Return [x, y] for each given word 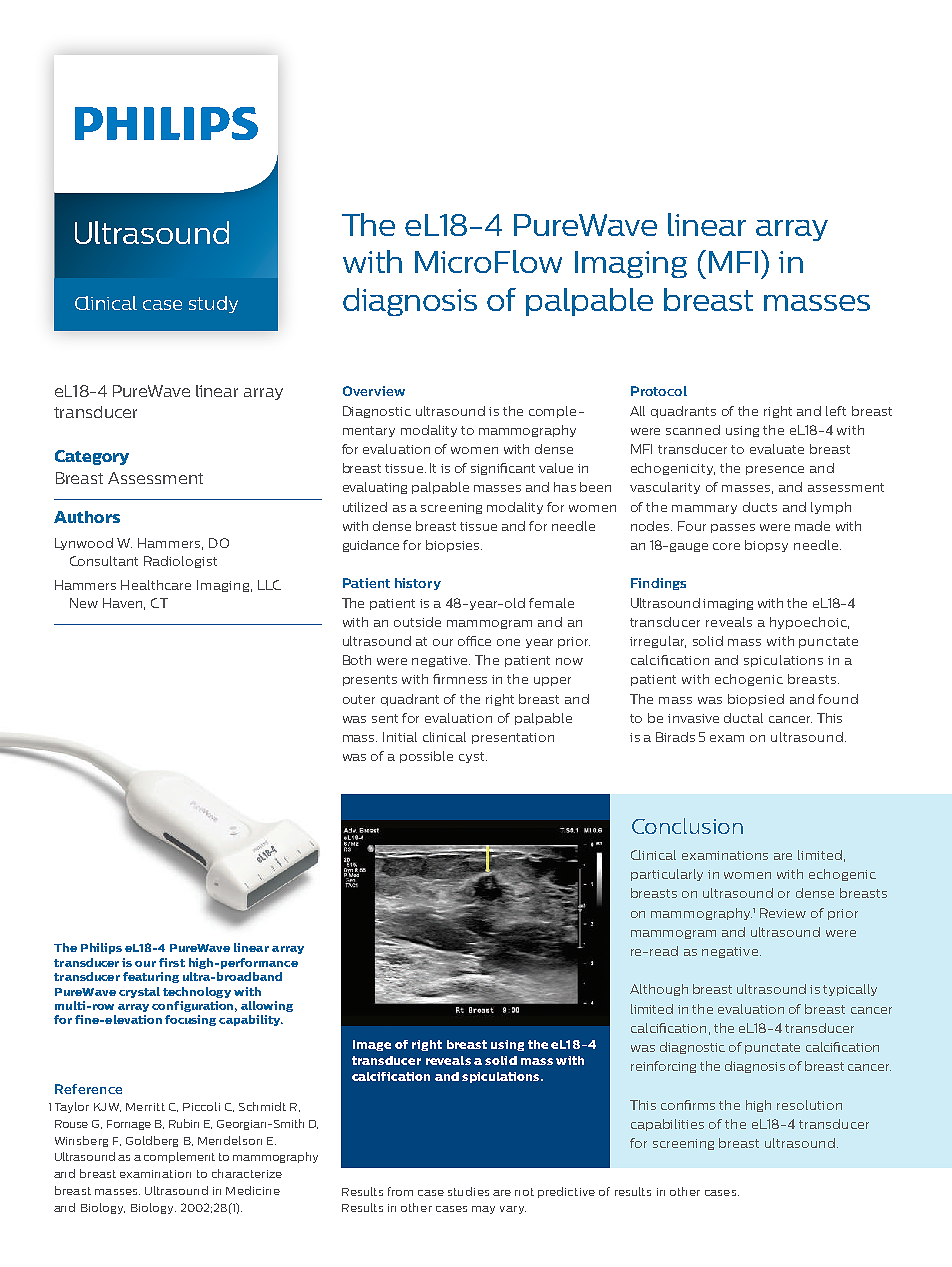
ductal [743, 718]
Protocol [659, 391]
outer [359, 699]
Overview [374, 391]
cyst [473, 757]
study [213, 304]
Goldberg [152, 1141]
